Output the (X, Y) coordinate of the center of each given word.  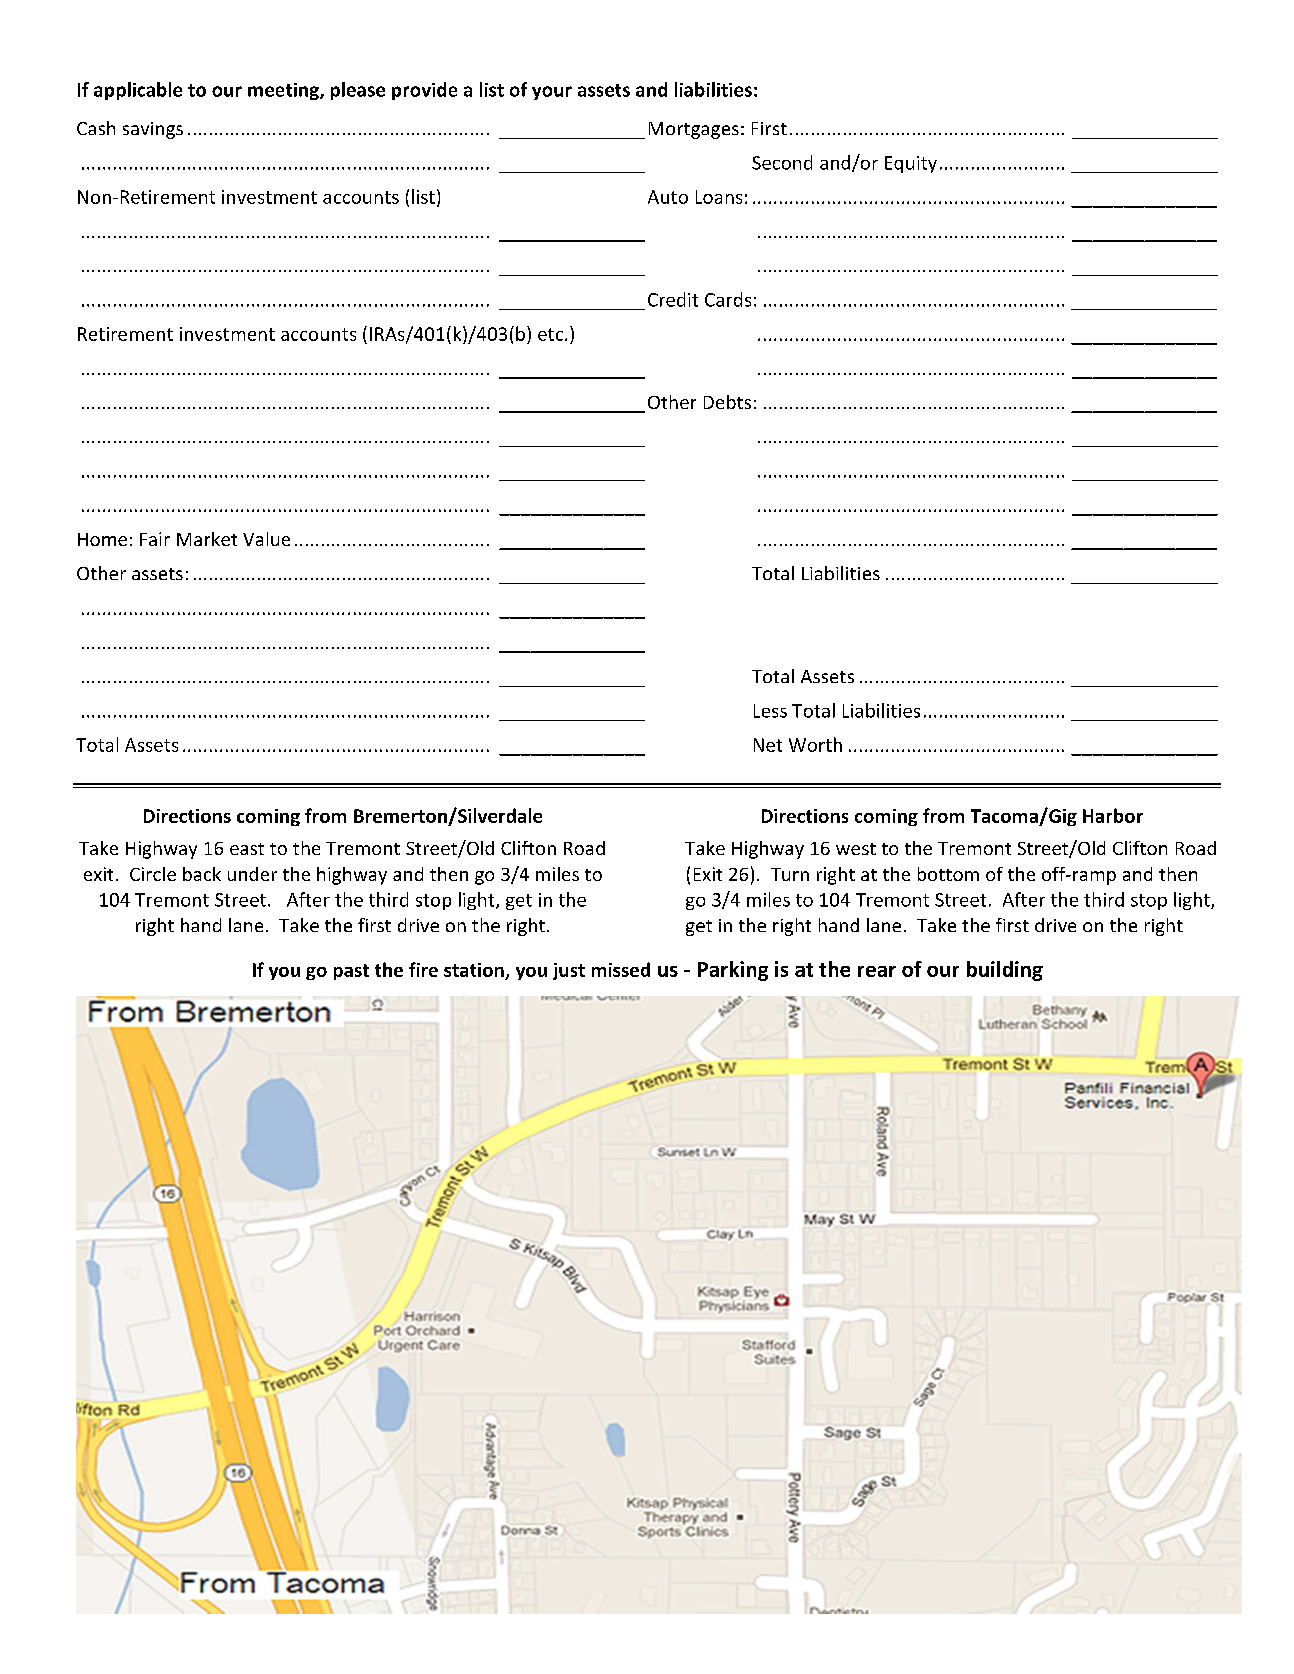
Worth (815, 744)
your (552, 93)
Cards (728, 299)
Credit (673, 299)
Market (207, 539)
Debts (727, 402)
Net (768, 745)
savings (153, 130)
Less (770, 711)
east (247, 849)
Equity (911, 164)
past (351, 972)
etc (552, 334)
